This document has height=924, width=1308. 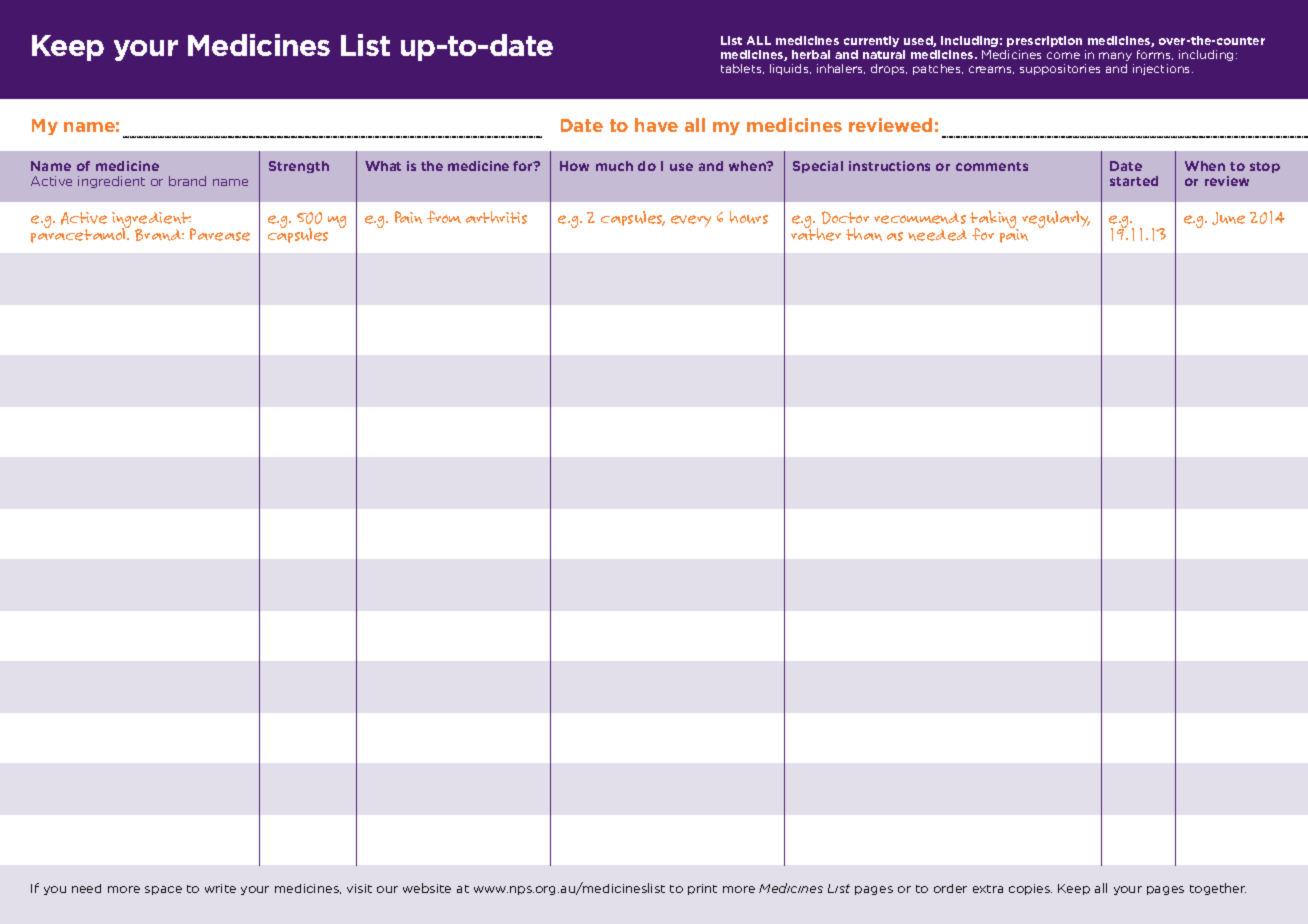 I want to click on paracetamol, so click(x=79, y=234).
